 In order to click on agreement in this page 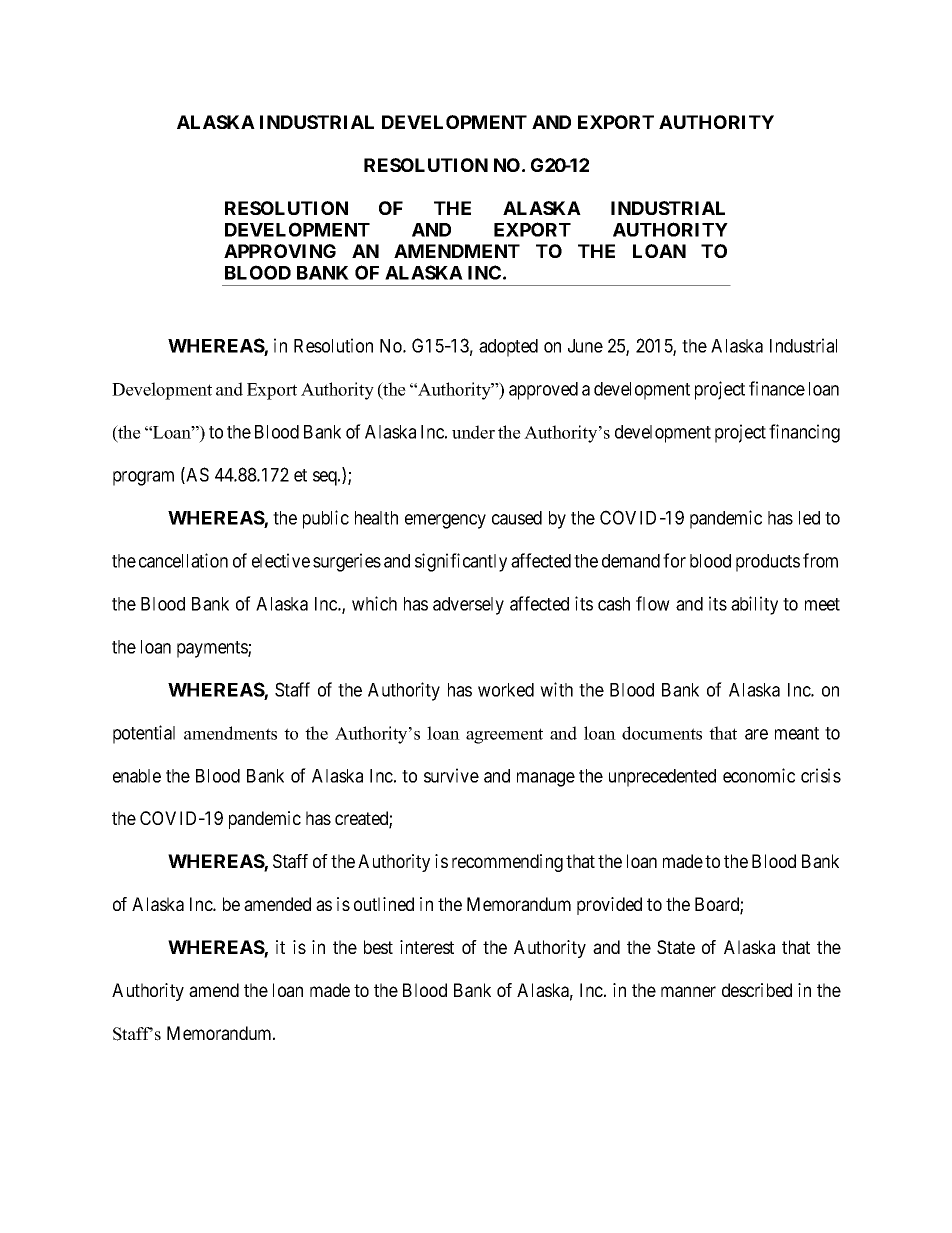, I will do `click(504, 736)`.
